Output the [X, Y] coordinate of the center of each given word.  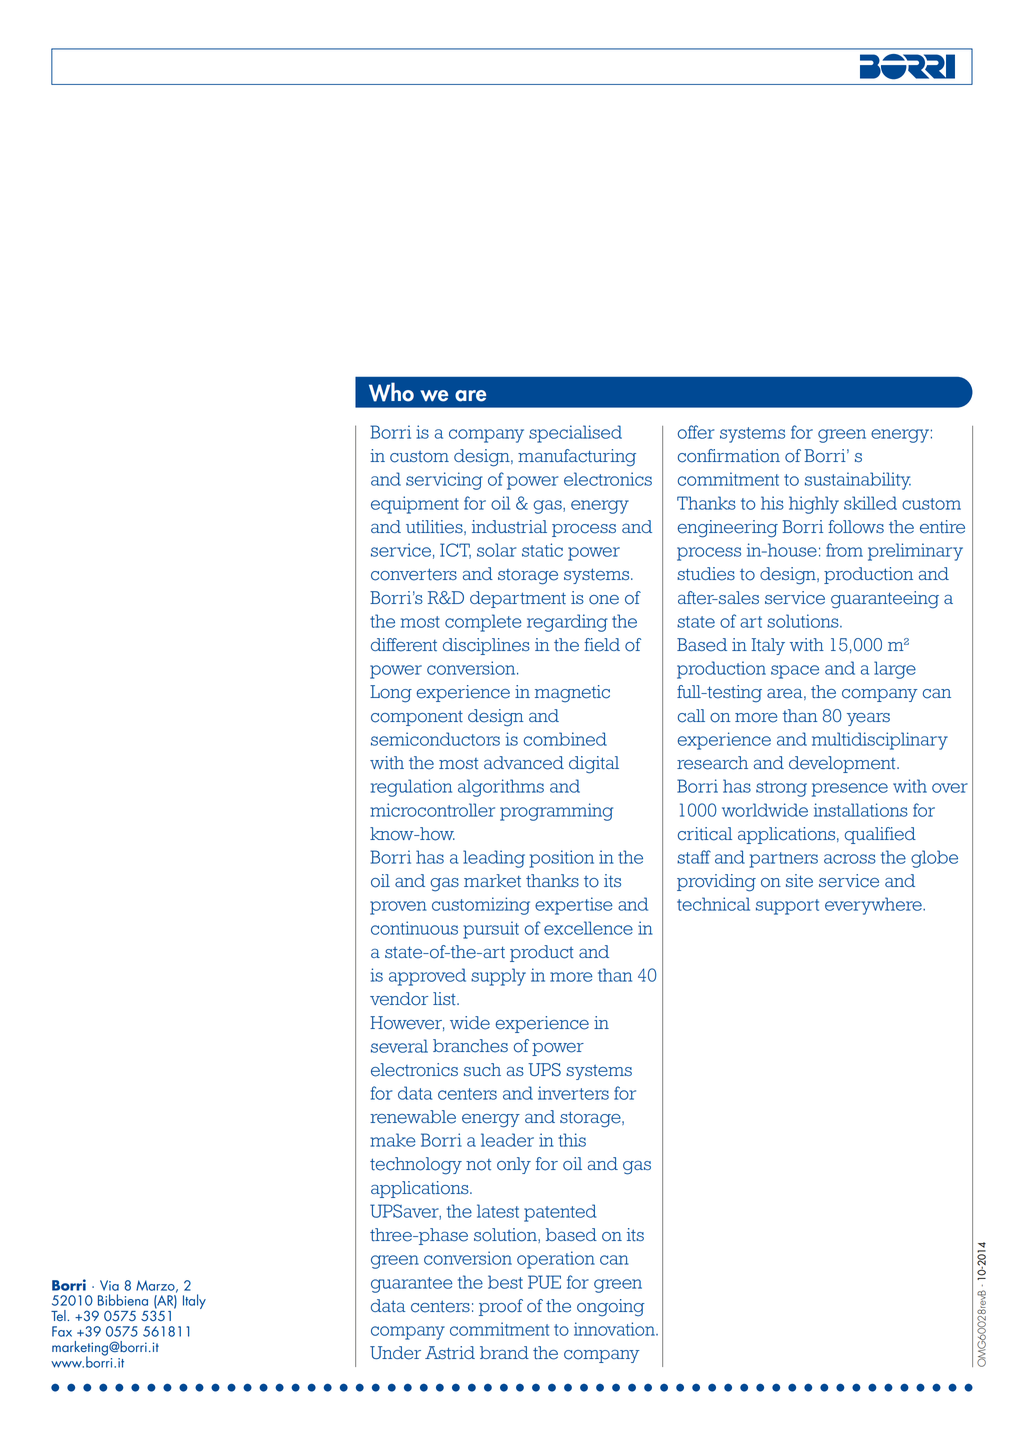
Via [109, 1285]
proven [398, 908]
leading [494, 859]
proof [501, 1307]
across [850, 859]
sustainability [858, 481]
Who [391, 392]
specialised [575, 434]
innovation [615, 1329]
